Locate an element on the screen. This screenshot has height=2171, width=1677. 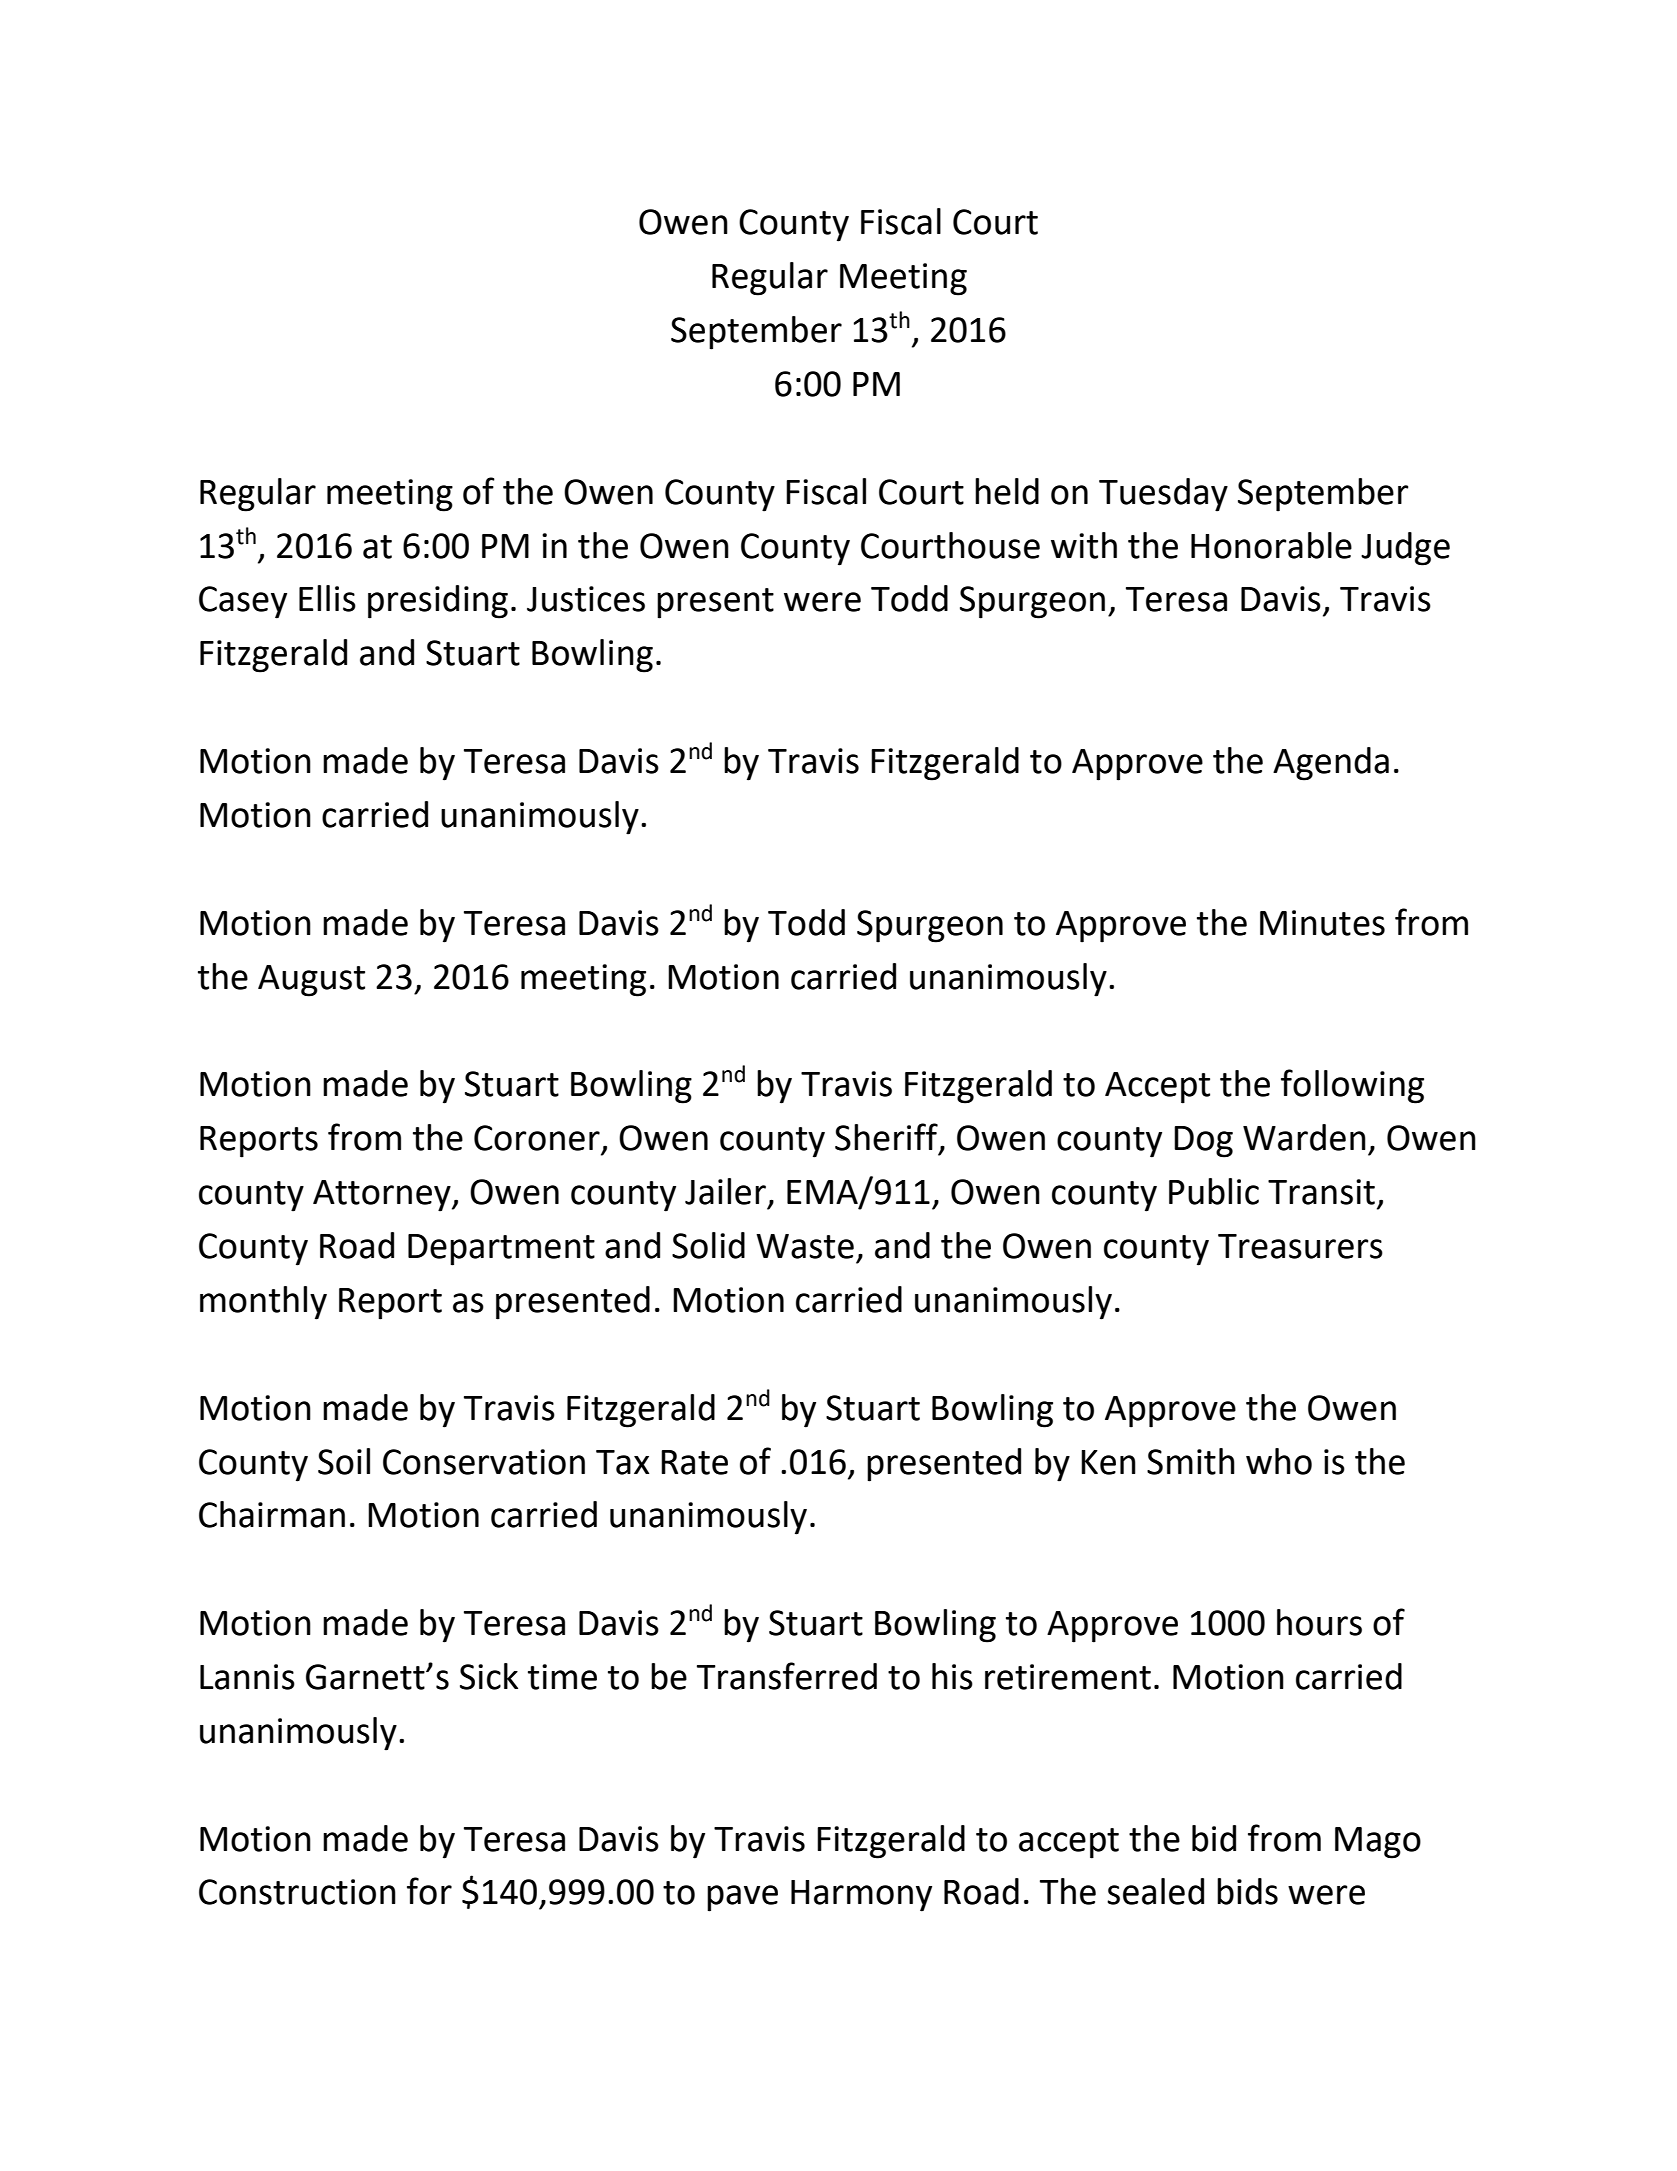
Rate is located at coordinates (694, 1462).
